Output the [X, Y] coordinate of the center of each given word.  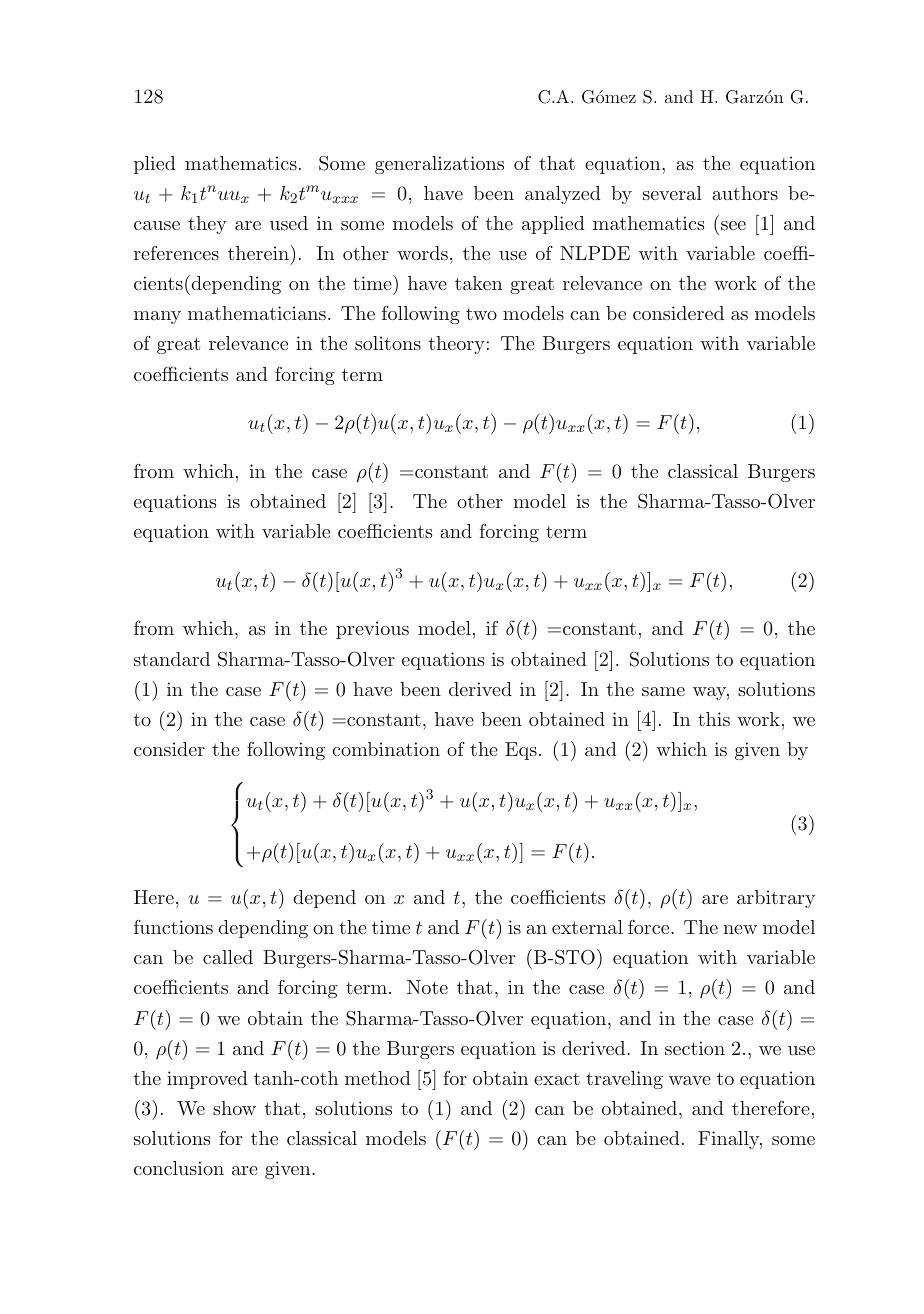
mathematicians [257, 313]
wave [690, 1080]
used [289, 223]
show [234, 1108]
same [663, 691]
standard [172, 659]
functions [173, 927]
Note [427, 987]
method [378, 1078]
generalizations [439, 165]
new [740, 929]
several [672, 193]
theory [457, 345]
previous [372, 630]
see [733, 225]
